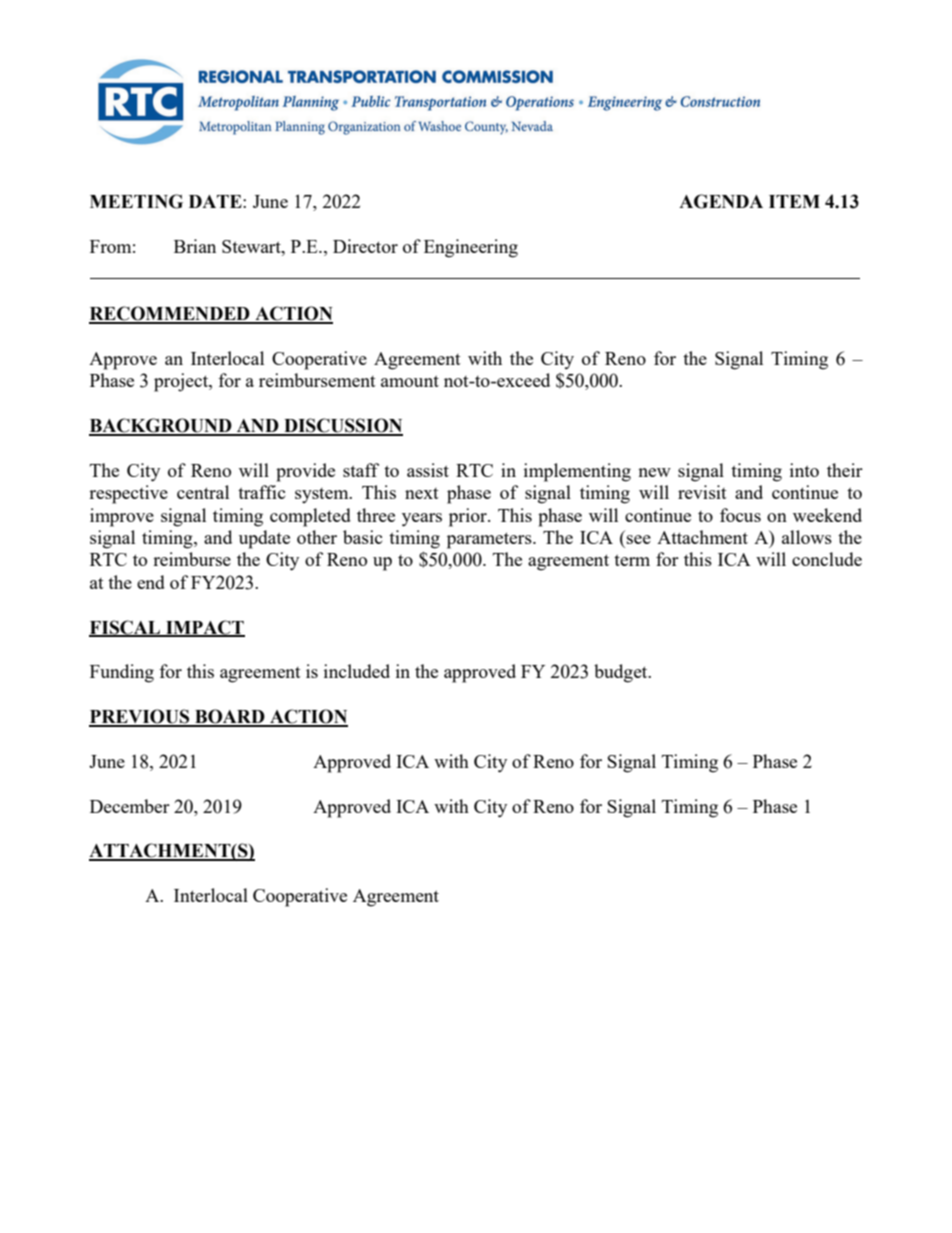 The width and height of the screenshot is (952, 1233). What do you see at coordinates (203, 492) in the screenshot?
I see `central` at bounding box center [203, 492].
